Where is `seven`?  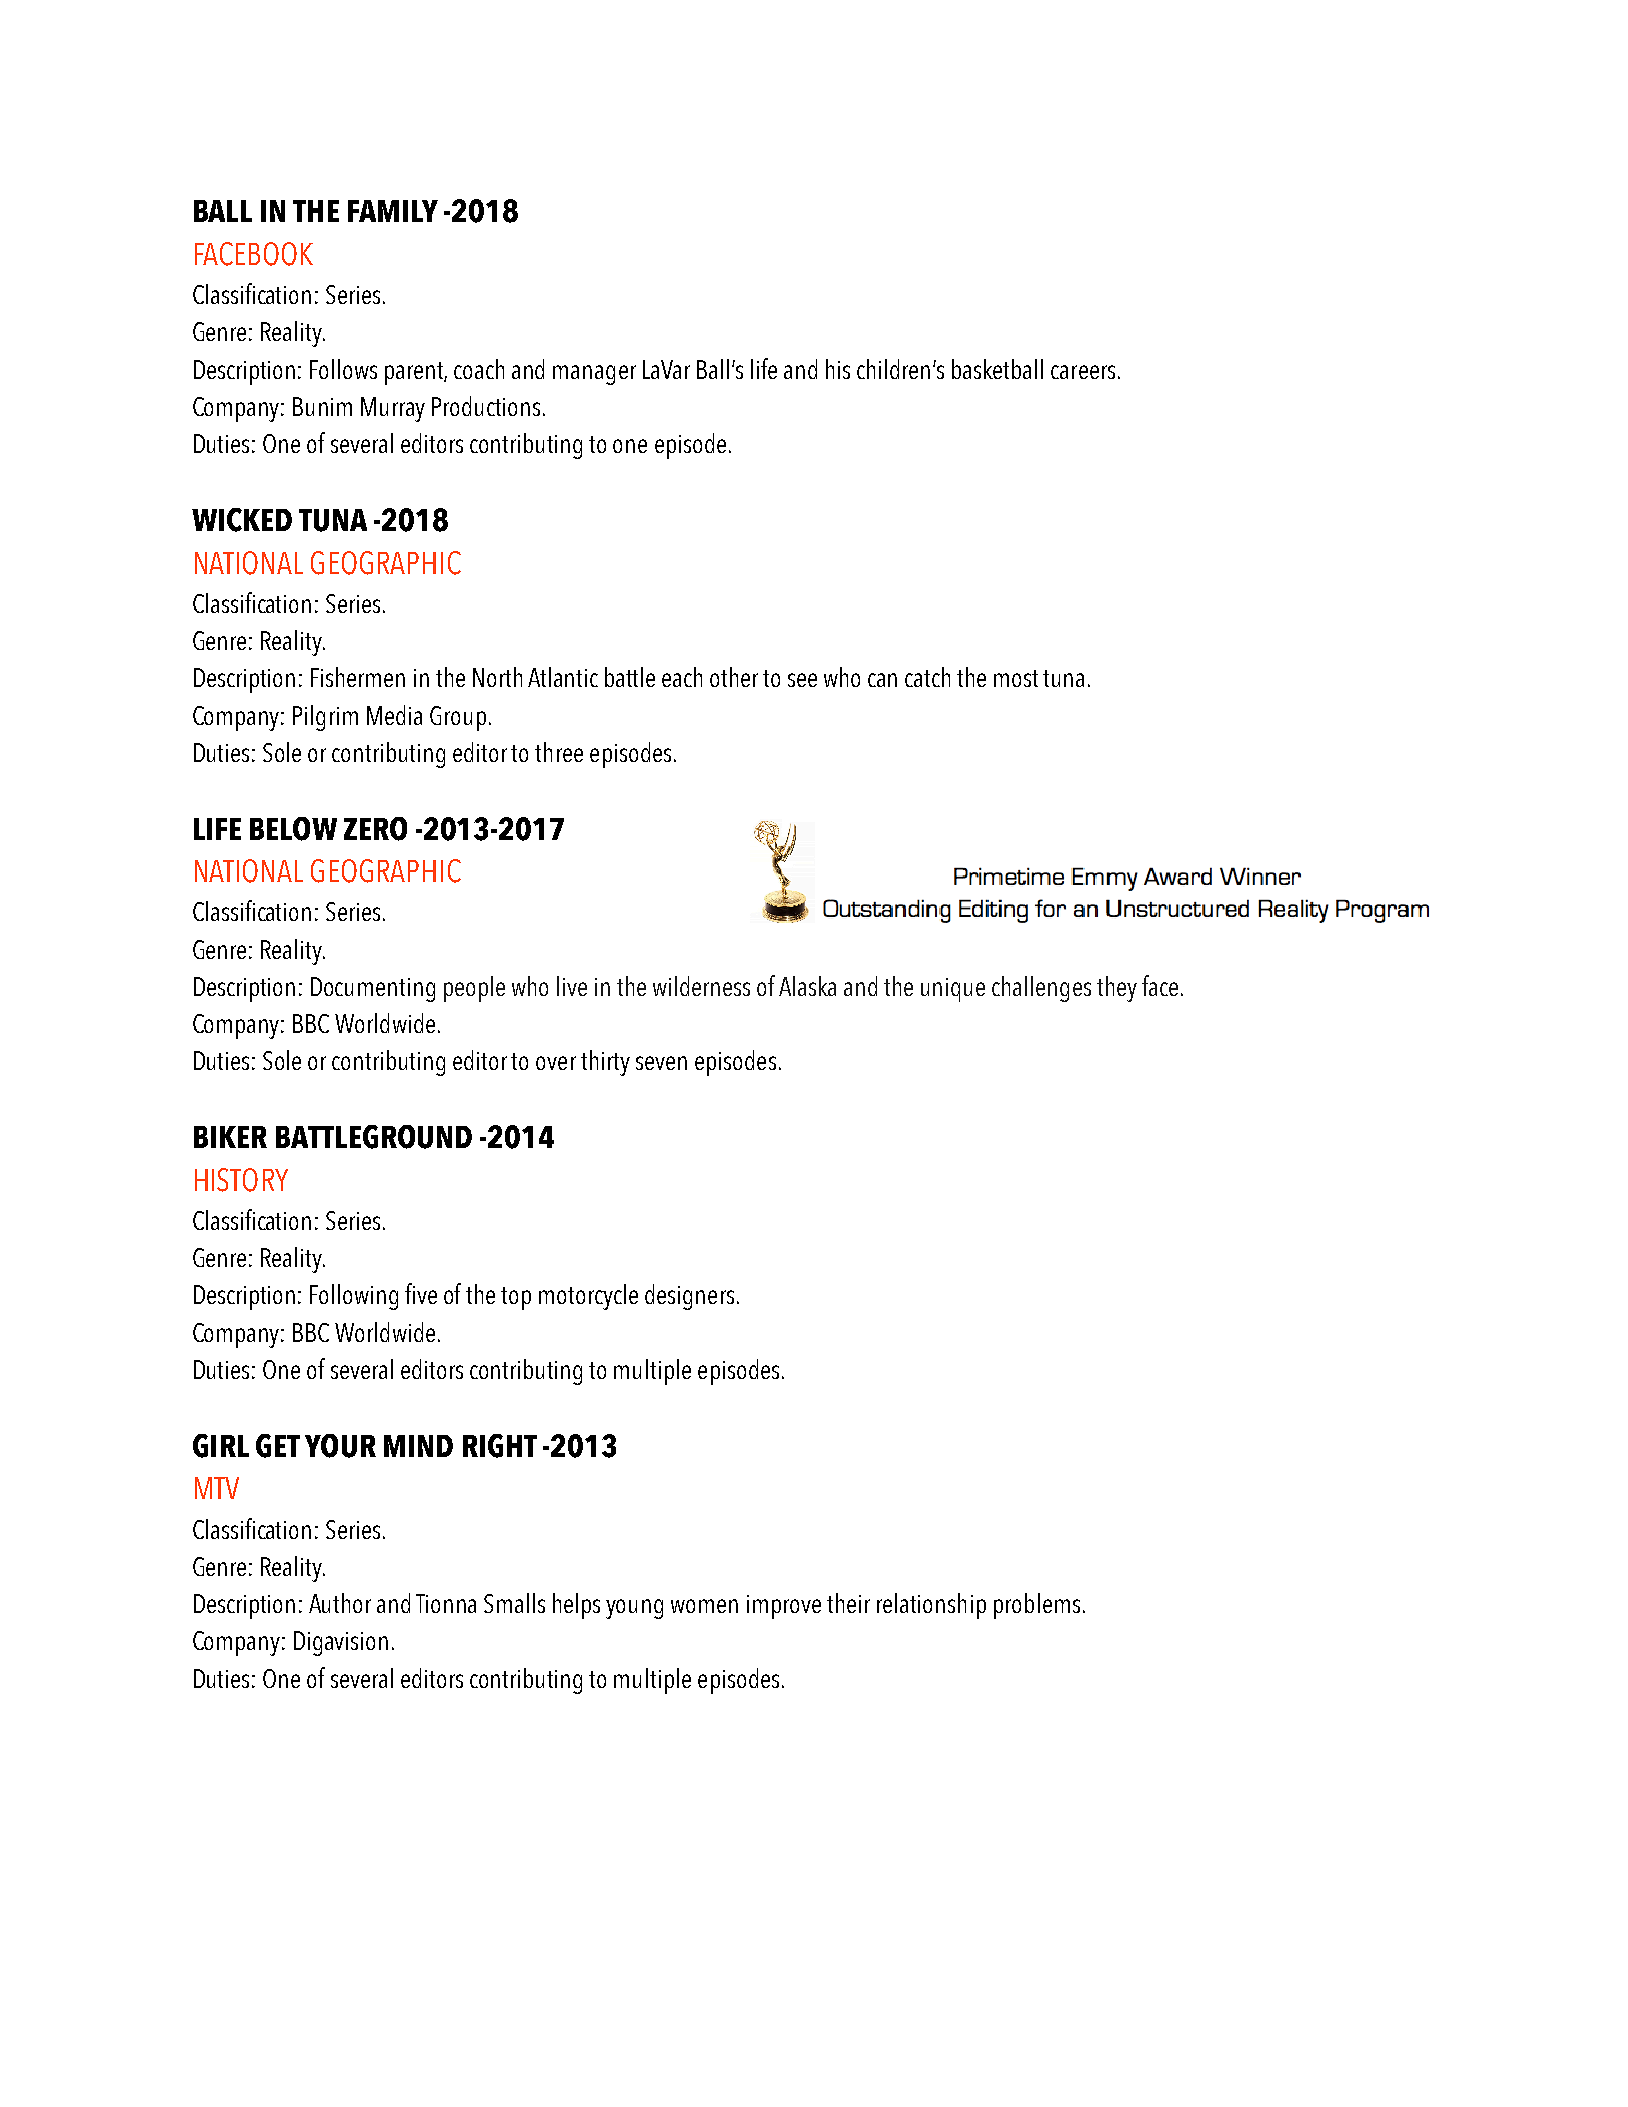 seven is located at coordinates (661, 1063).
